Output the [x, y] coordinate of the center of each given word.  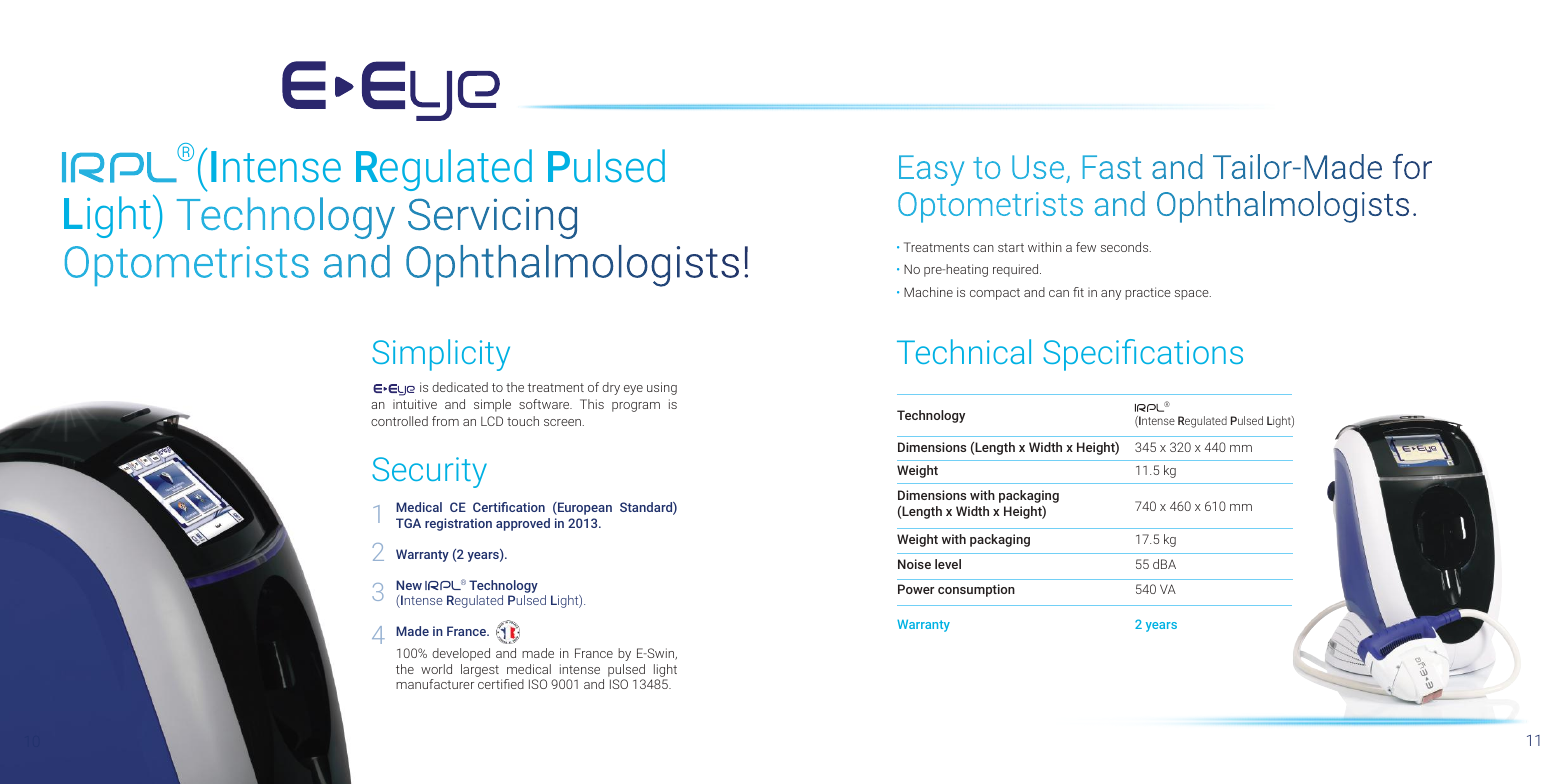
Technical [964, 351]
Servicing [492, 218]
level [948, 564]
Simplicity [441, 355]
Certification [509, 507]
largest [480, 670]
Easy [931, 170]
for [1412, 166]
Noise [914, 564]
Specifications [1143, 355]
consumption [976, 590]
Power [916, 589]
